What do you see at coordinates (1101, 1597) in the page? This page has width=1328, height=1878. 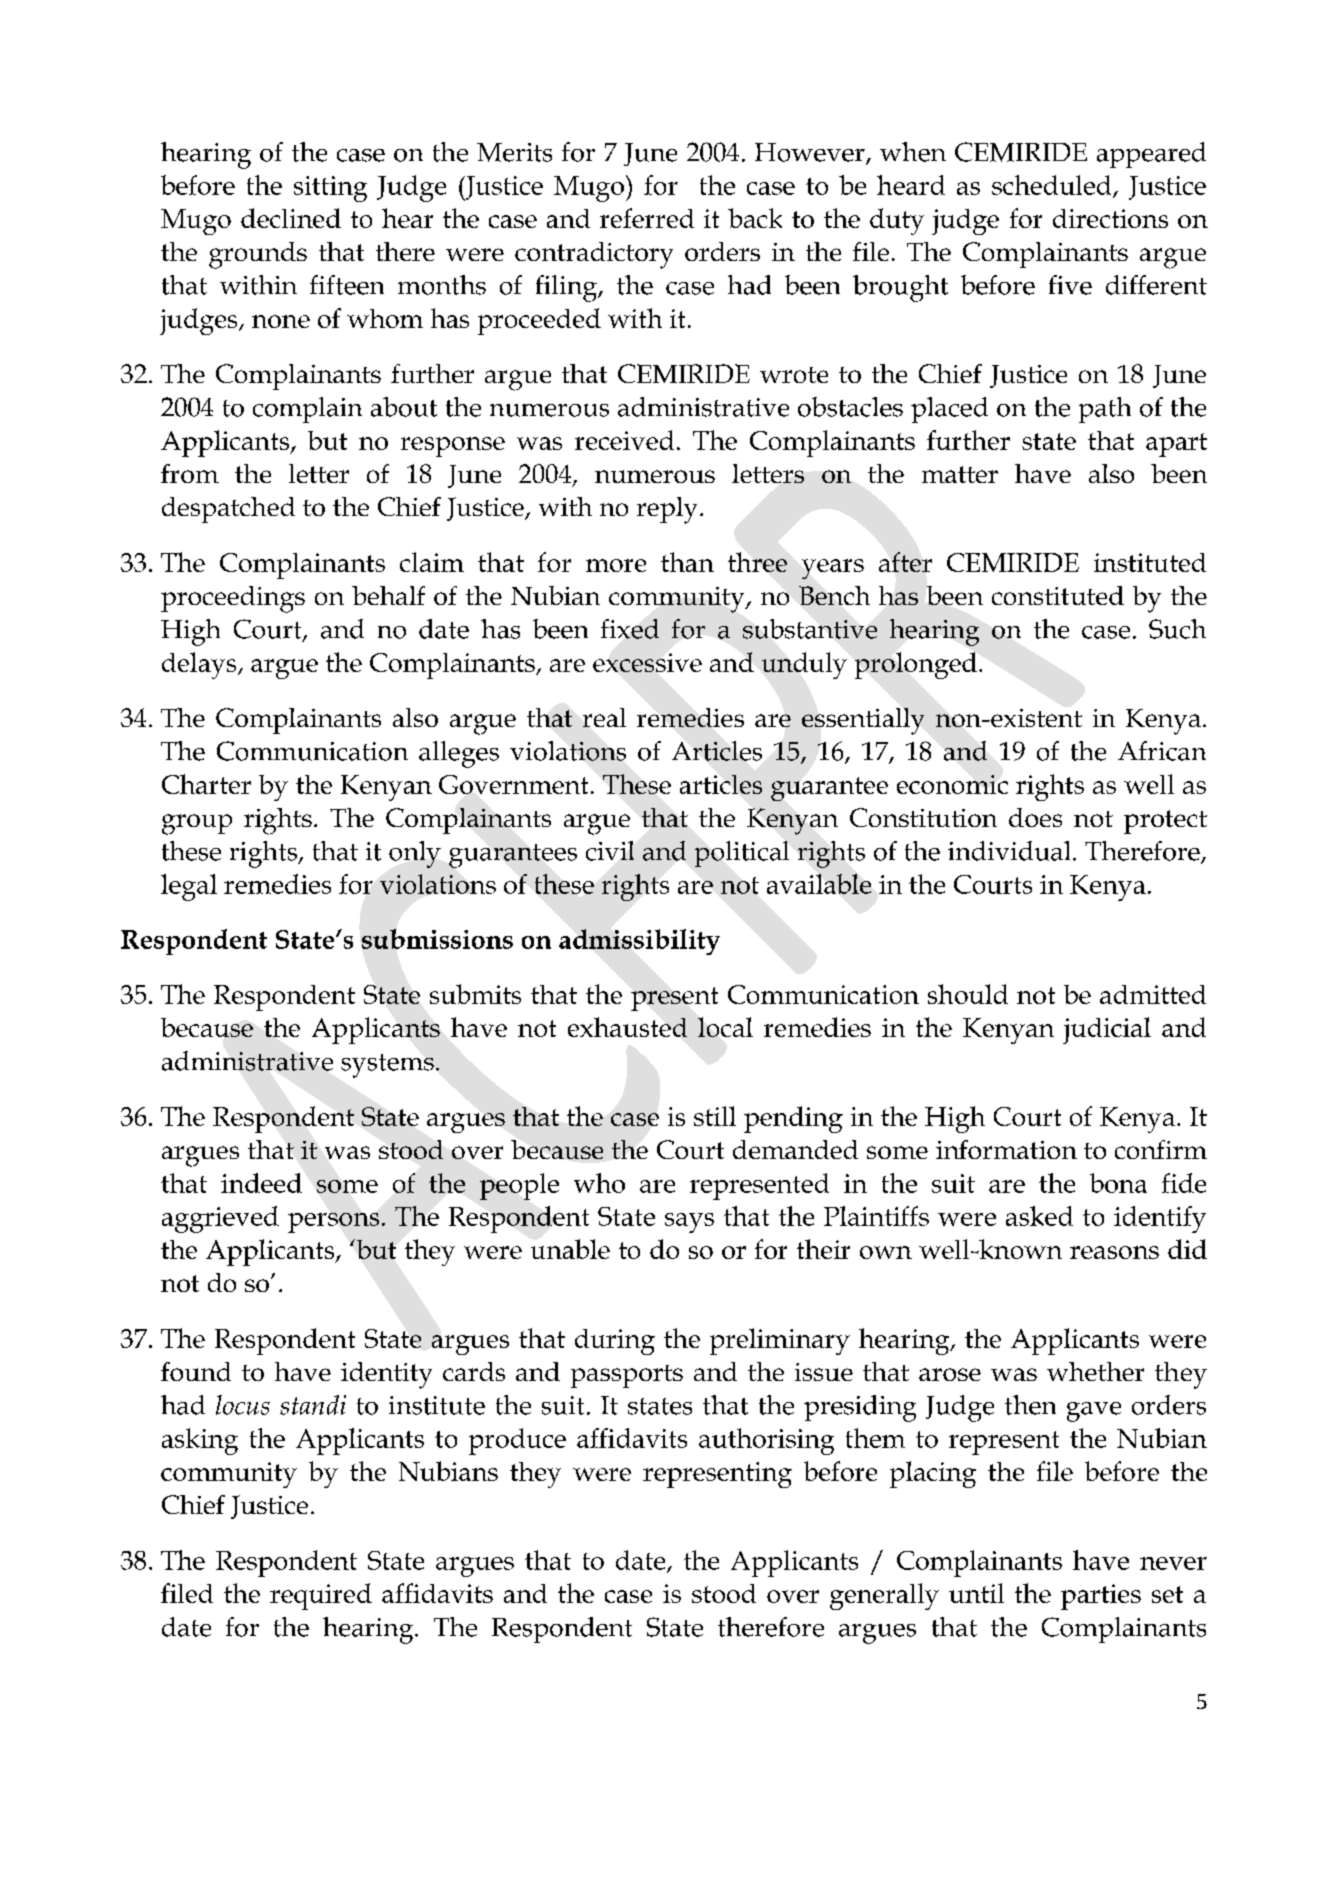 I see `parties` at bounding box center [1101, 1597].
